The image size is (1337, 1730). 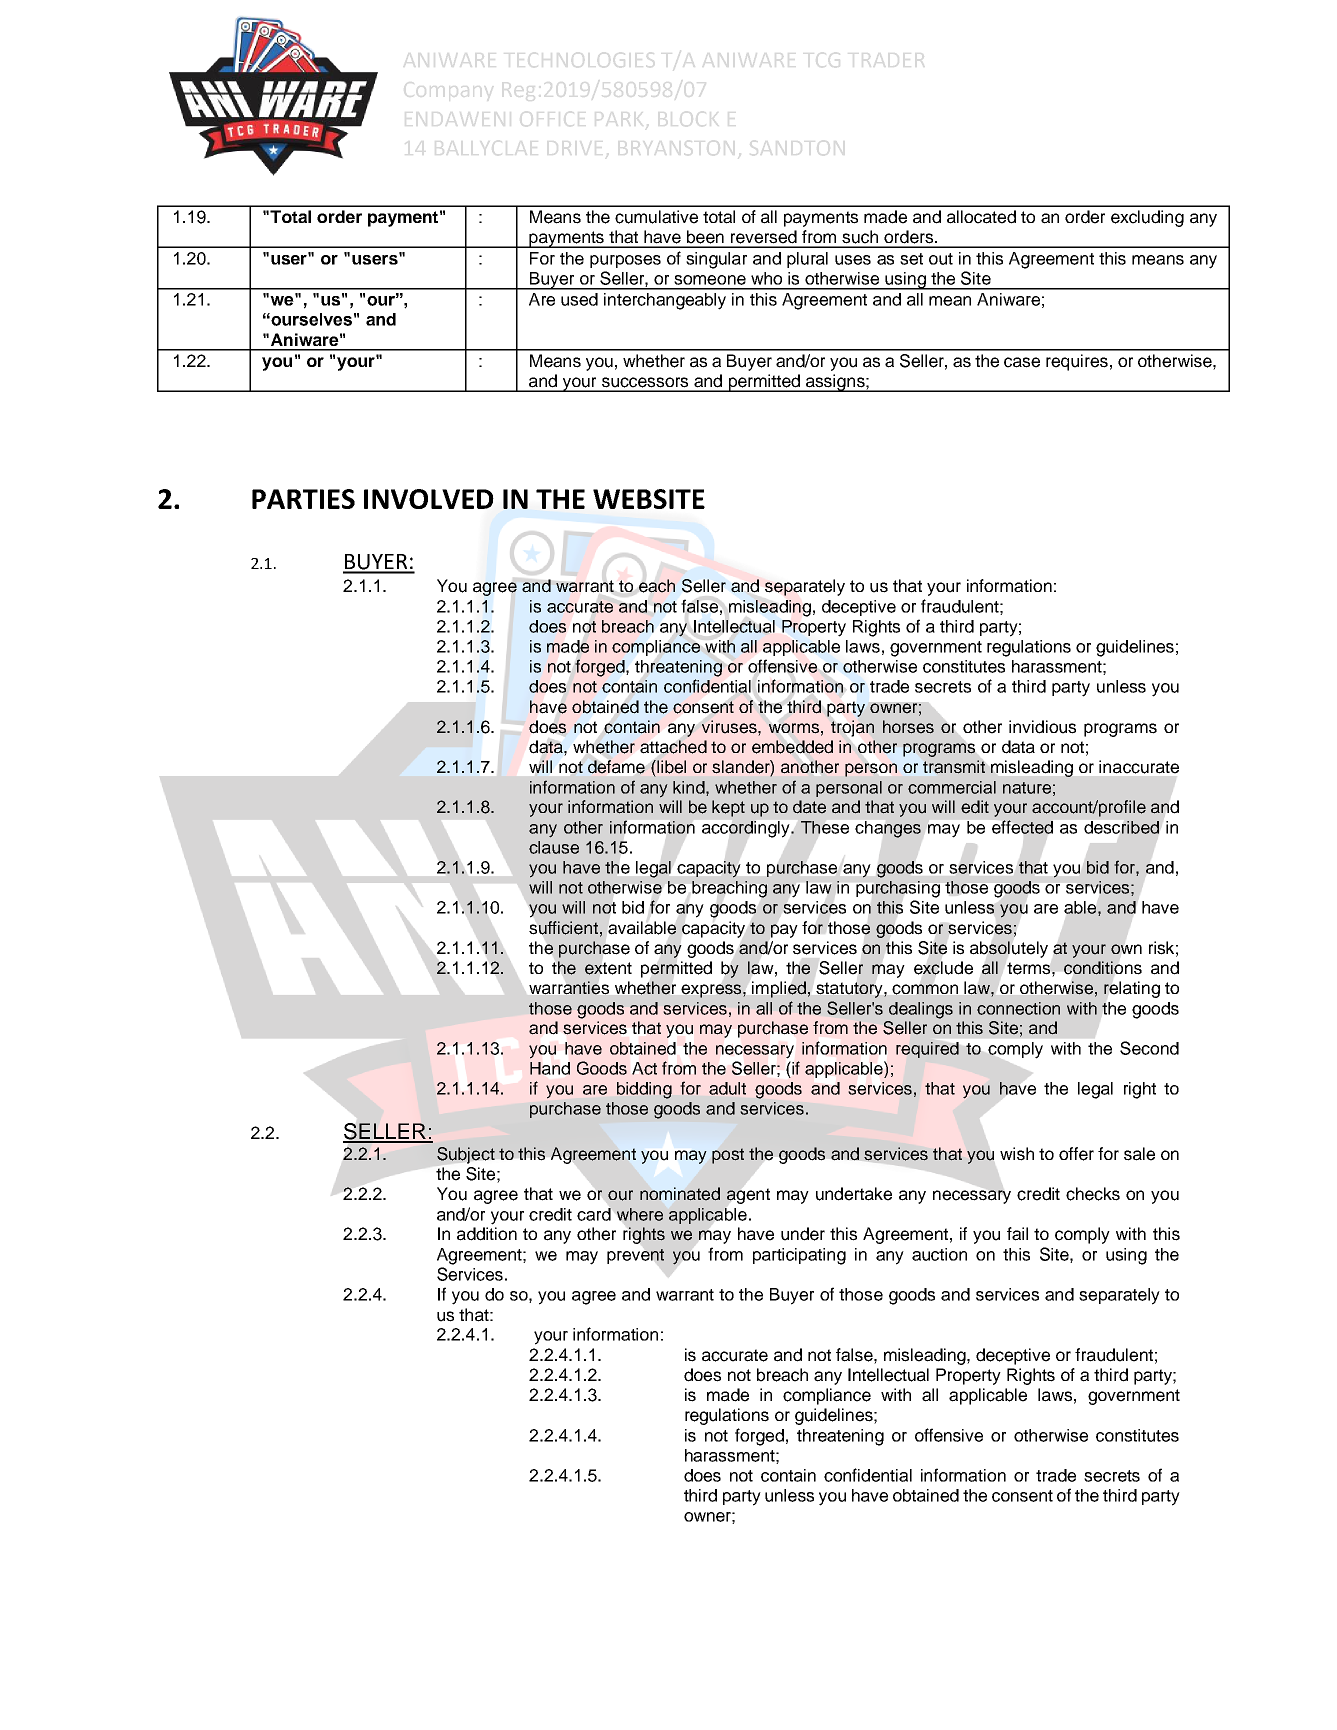 I want to click on purposes, so click(x=625, y=261).
